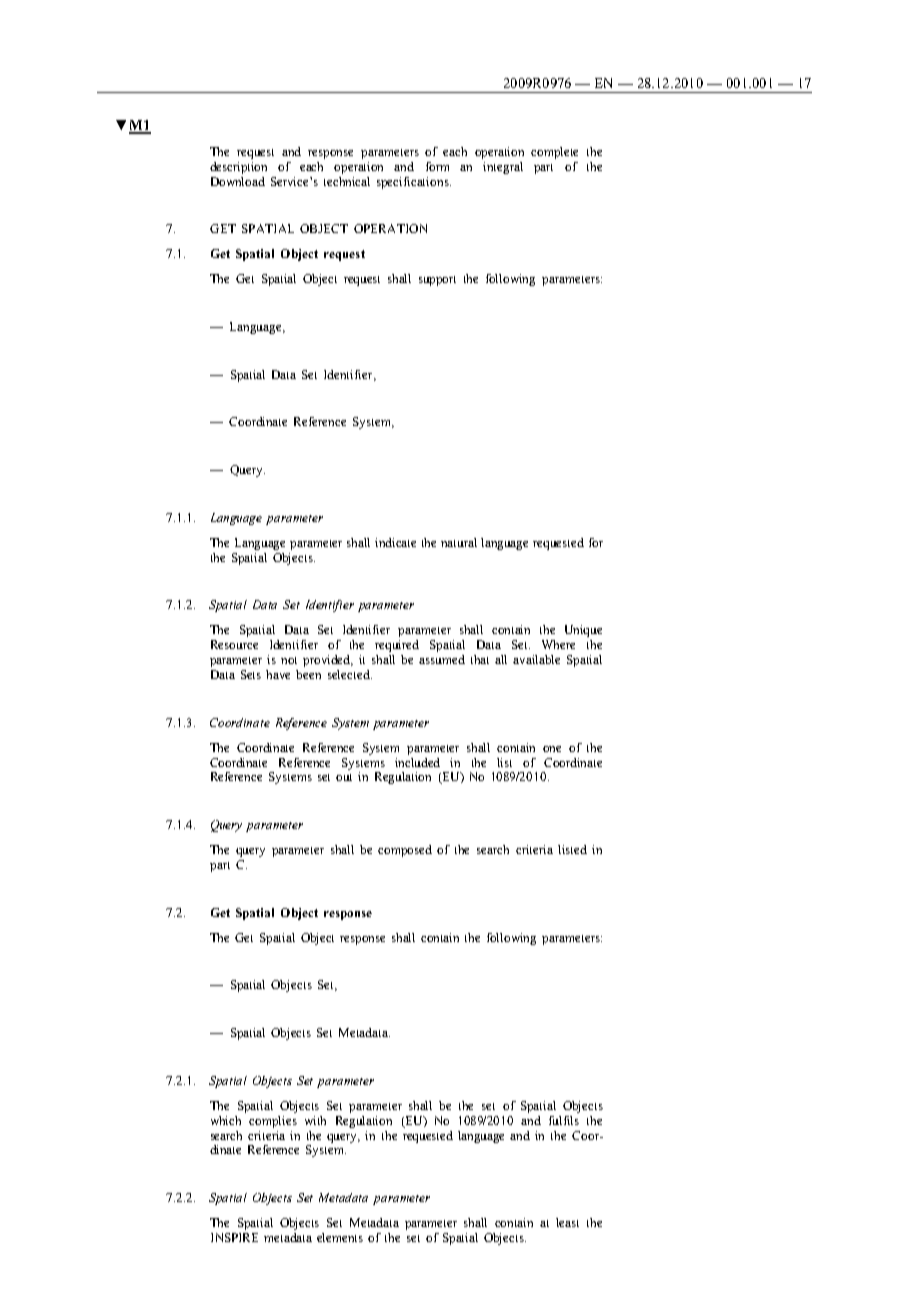 The height and width of the page is (1308, 924). I want to click on elements, so click(340, 1237).
